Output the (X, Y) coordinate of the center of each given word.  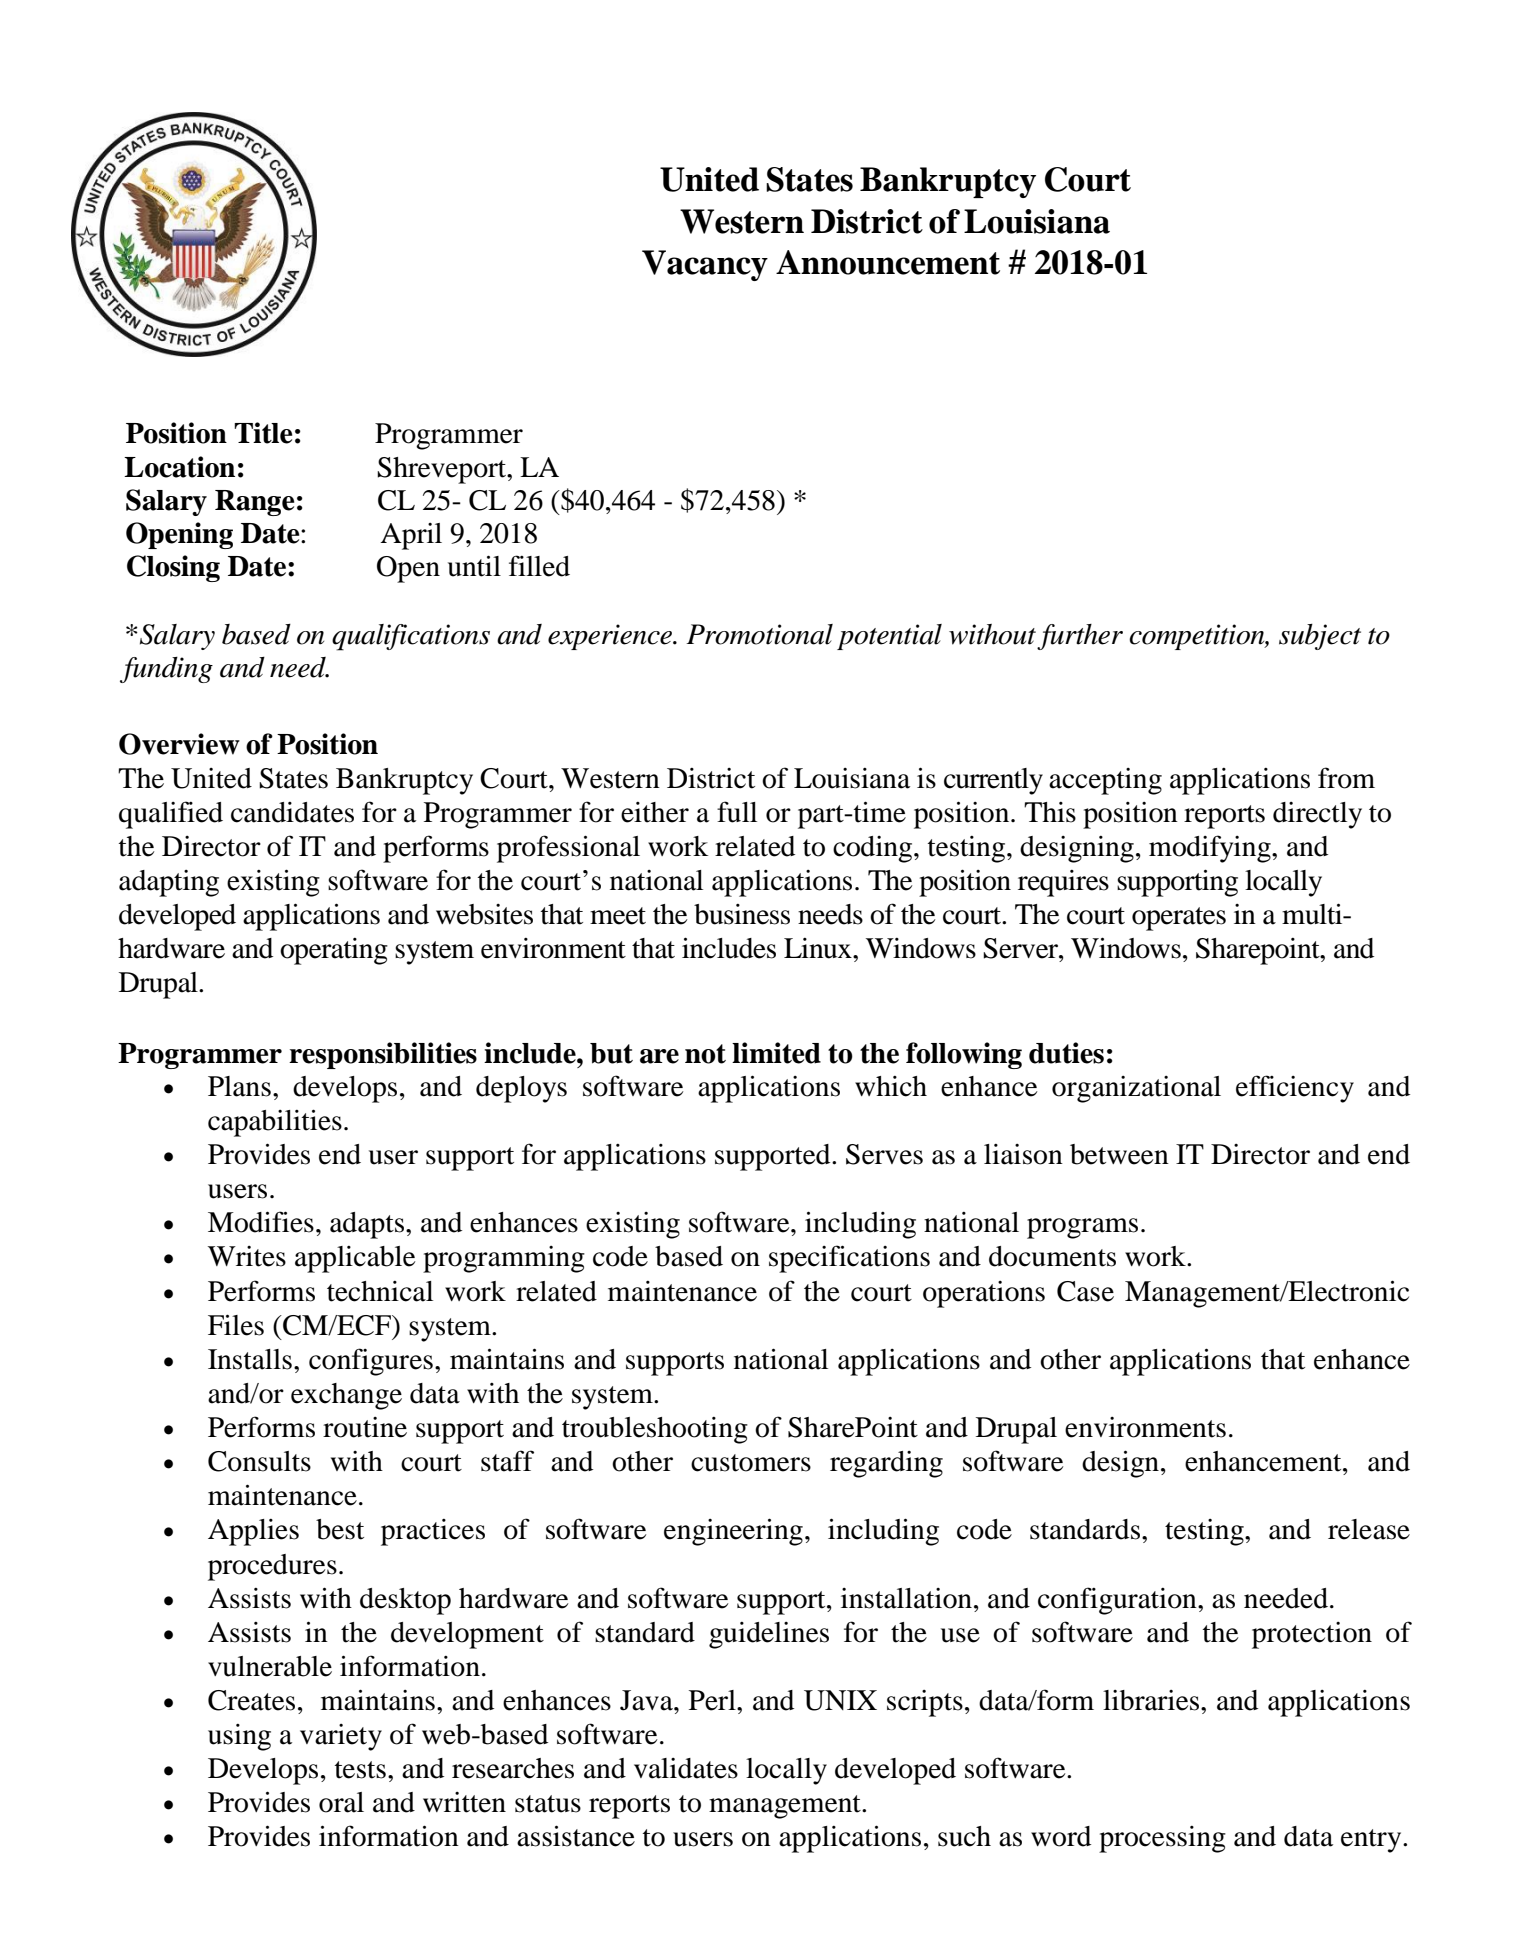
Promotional (759, 634)
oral (341, 1802)
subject (1320, 637)
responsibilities (383, 1055)
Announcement (888, 262)
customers (751, 1463)
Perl (713, 1700)
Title (263, 433)
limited (776, 1053)
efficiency (1295, 1089)
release (1369, 1529)
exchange (346, 1396)
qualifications (411, 637)
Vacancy (705, 265)
